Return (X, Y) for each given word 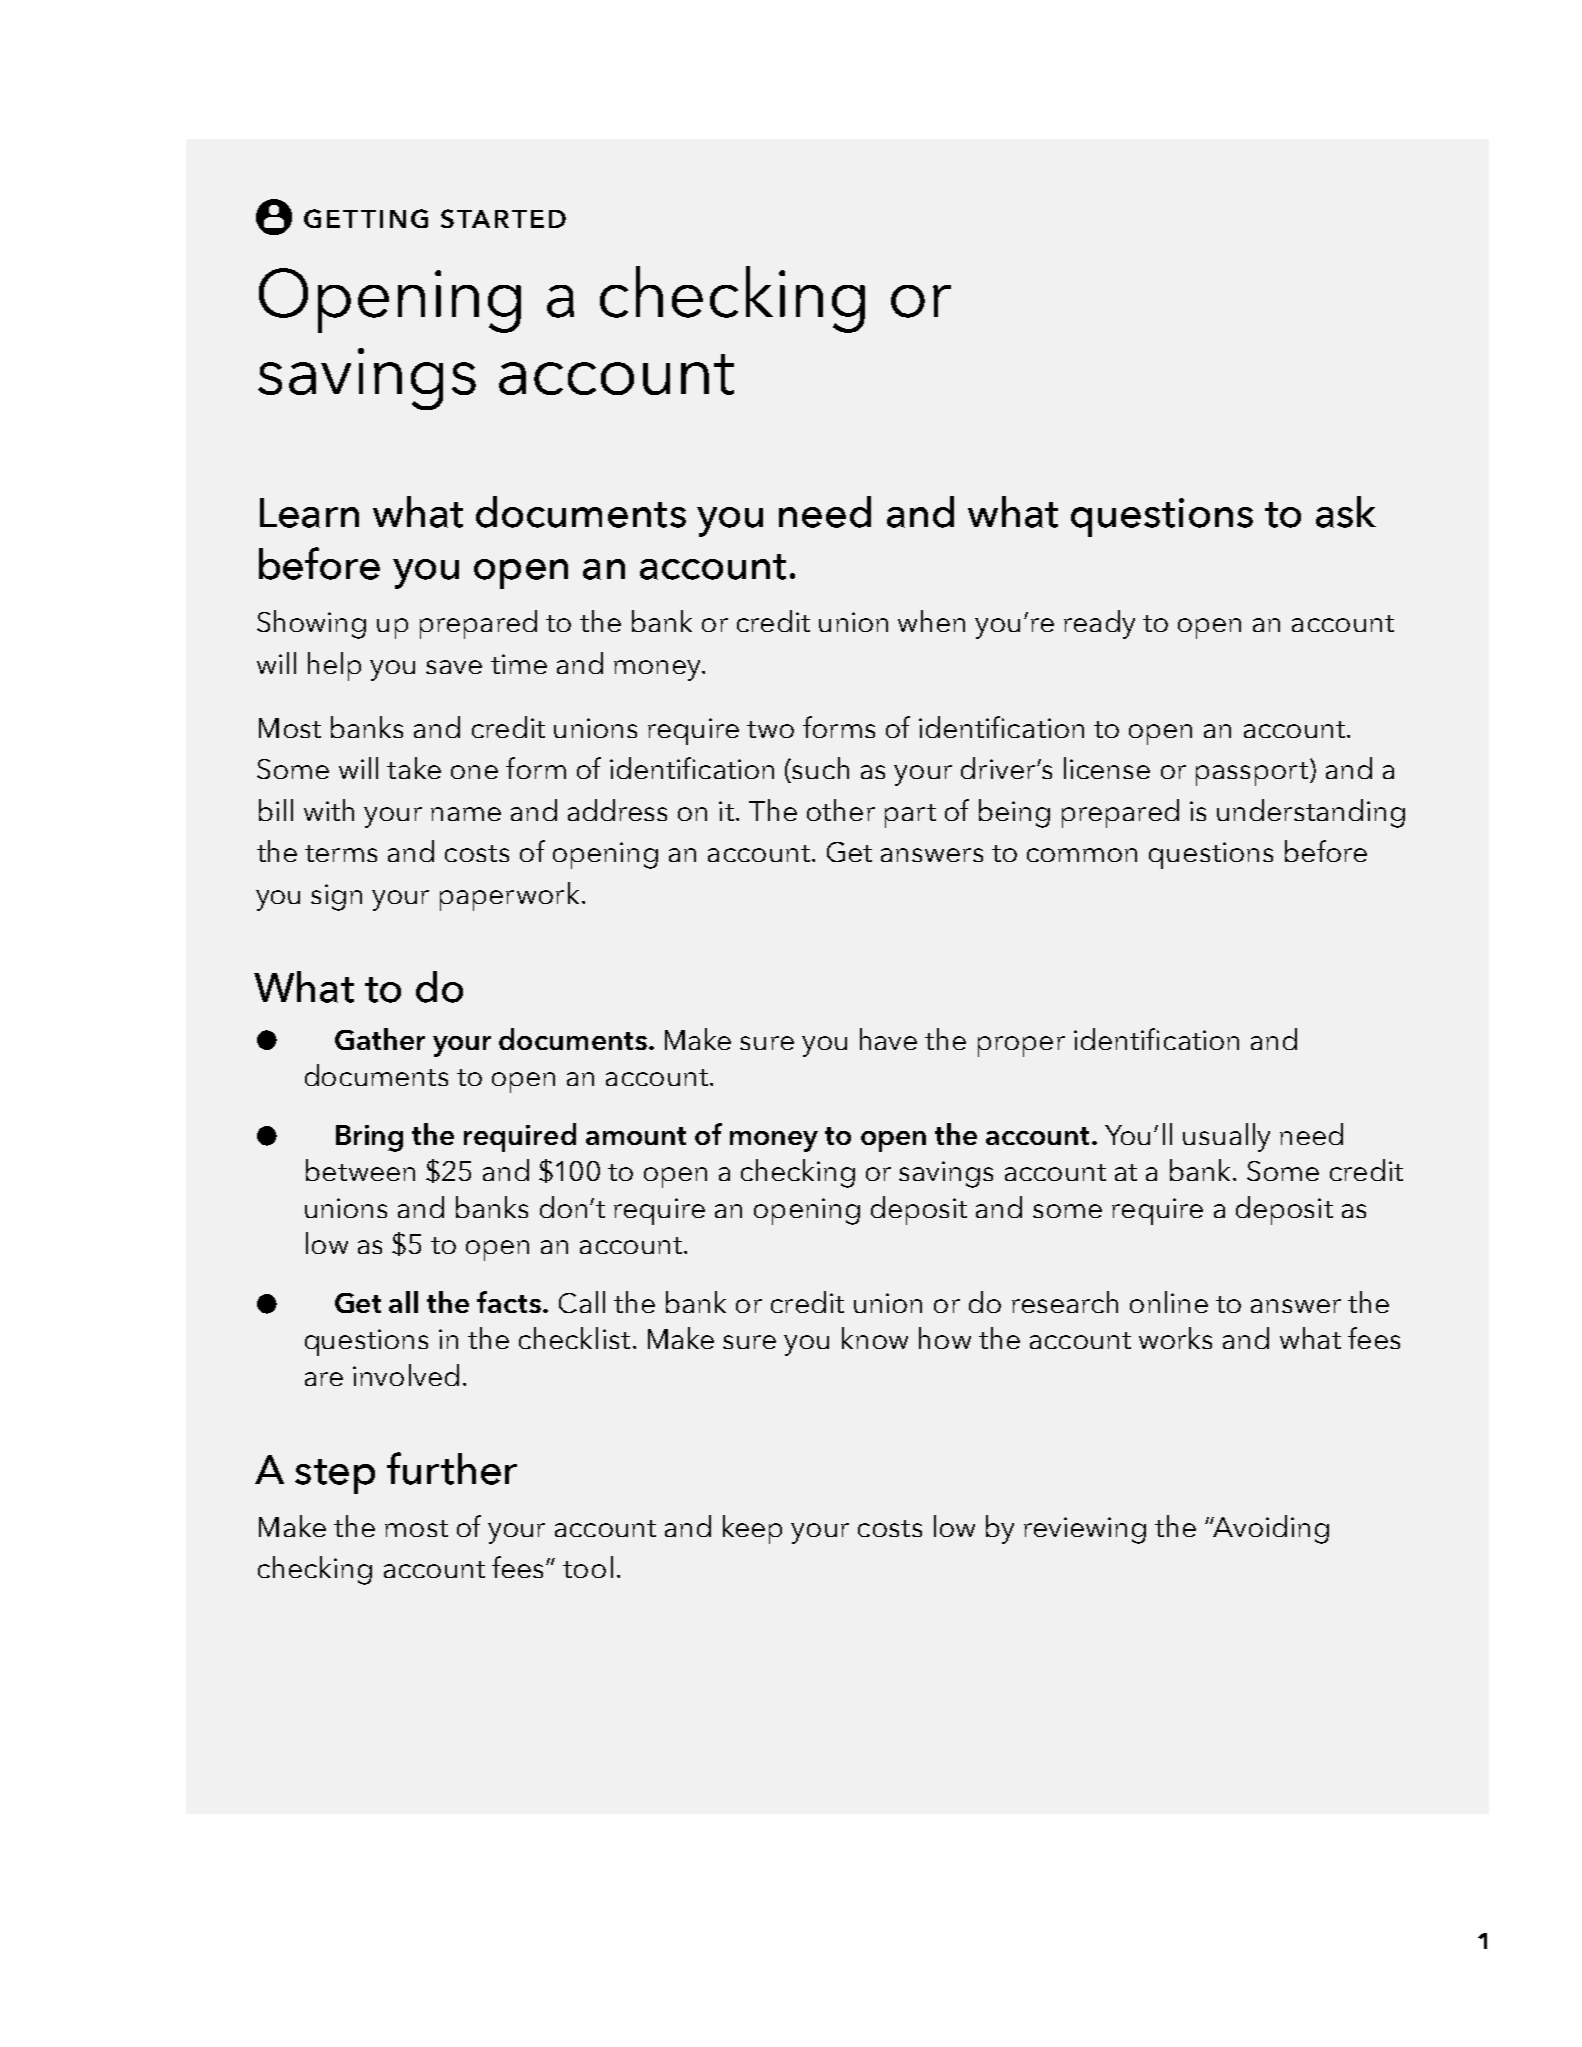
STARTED (503, 218)
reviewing (1085, 1530)
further (452, 1468)
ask (1346, 512)
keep (752, 1529)
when (931, 621)
